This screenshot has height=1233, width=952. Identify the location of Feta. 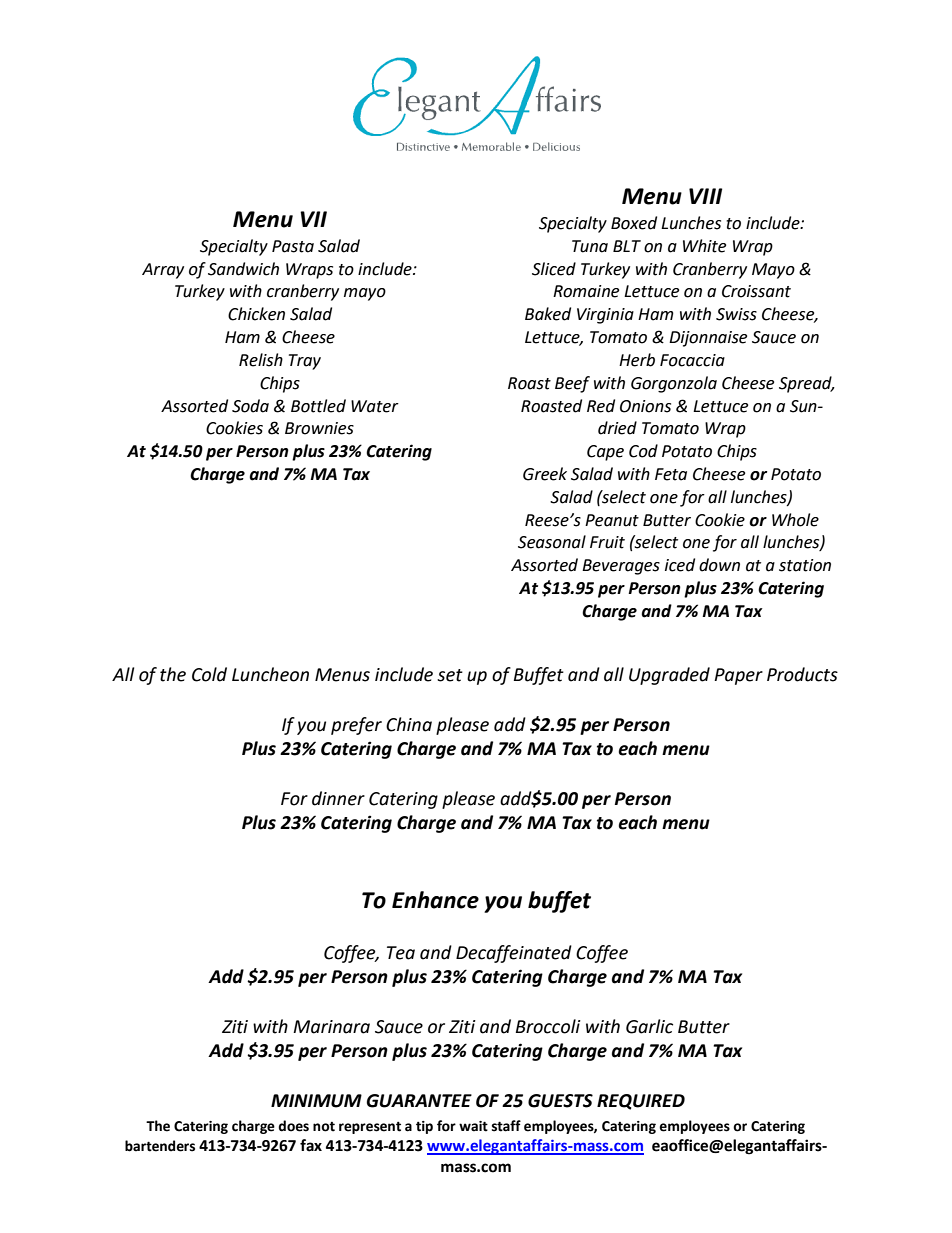
(671, 474).
